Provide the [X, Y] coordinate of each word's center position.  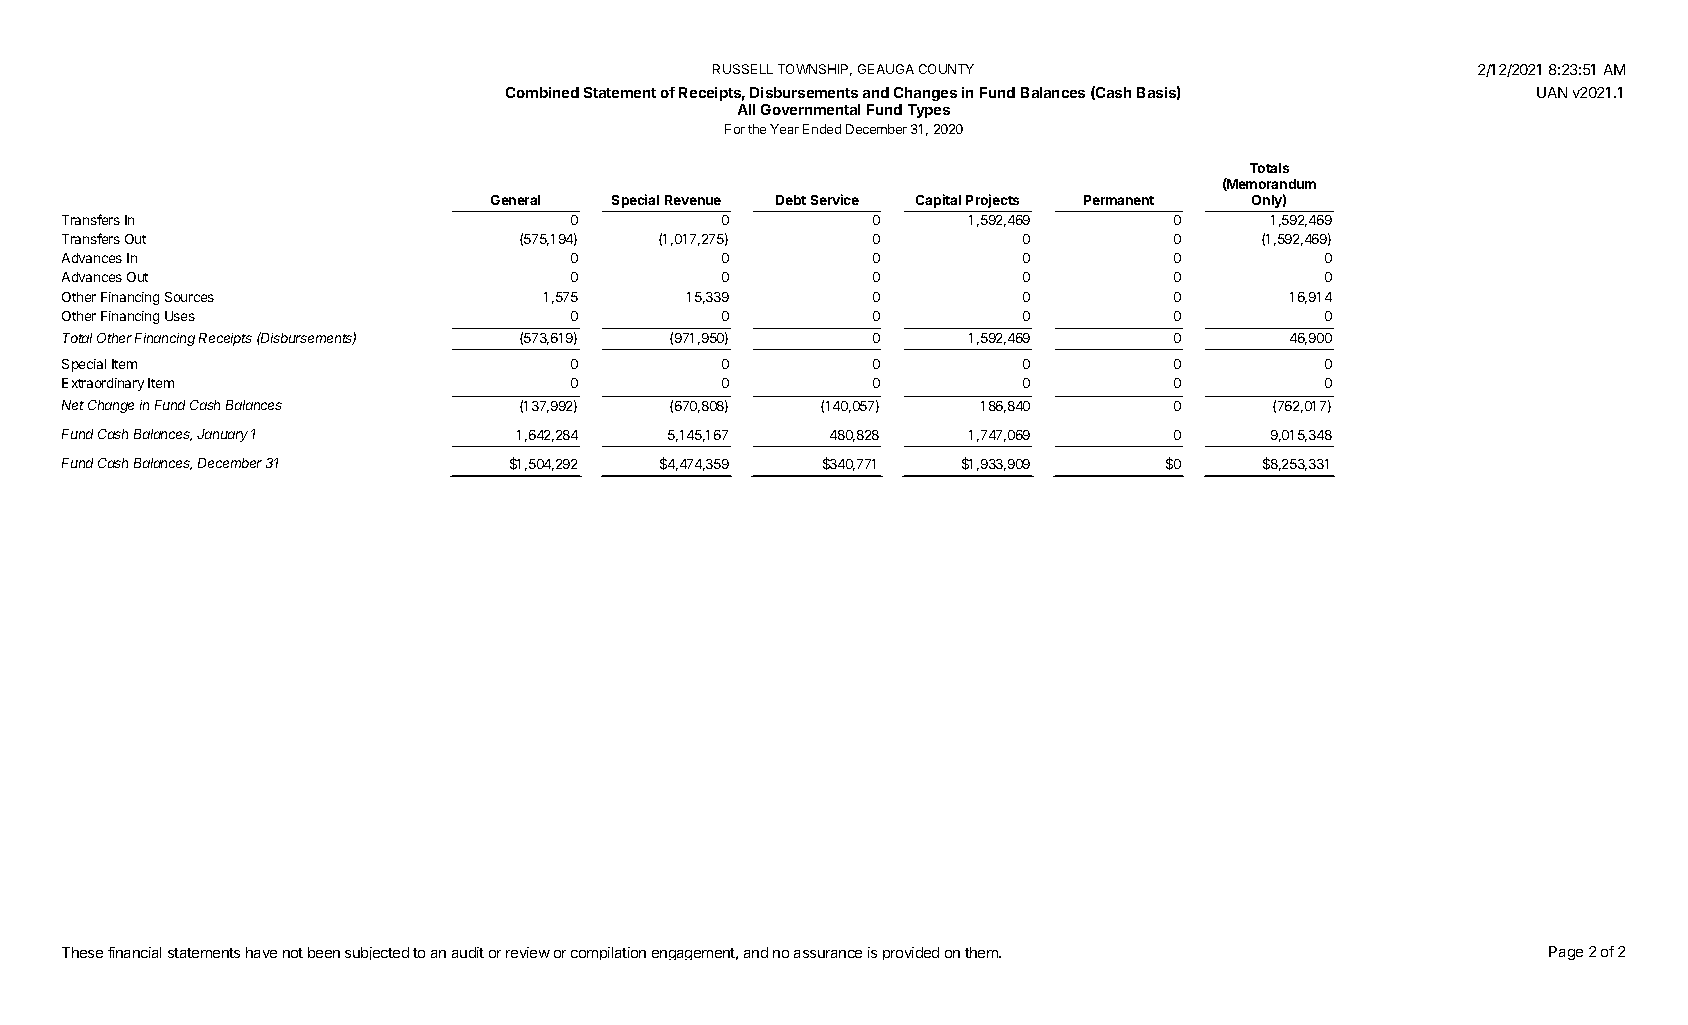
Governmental [810, 109]
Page [1566, 953]
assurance [828, 954]
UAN [1552, 92]
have [261, 952]
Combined [542, 92]
